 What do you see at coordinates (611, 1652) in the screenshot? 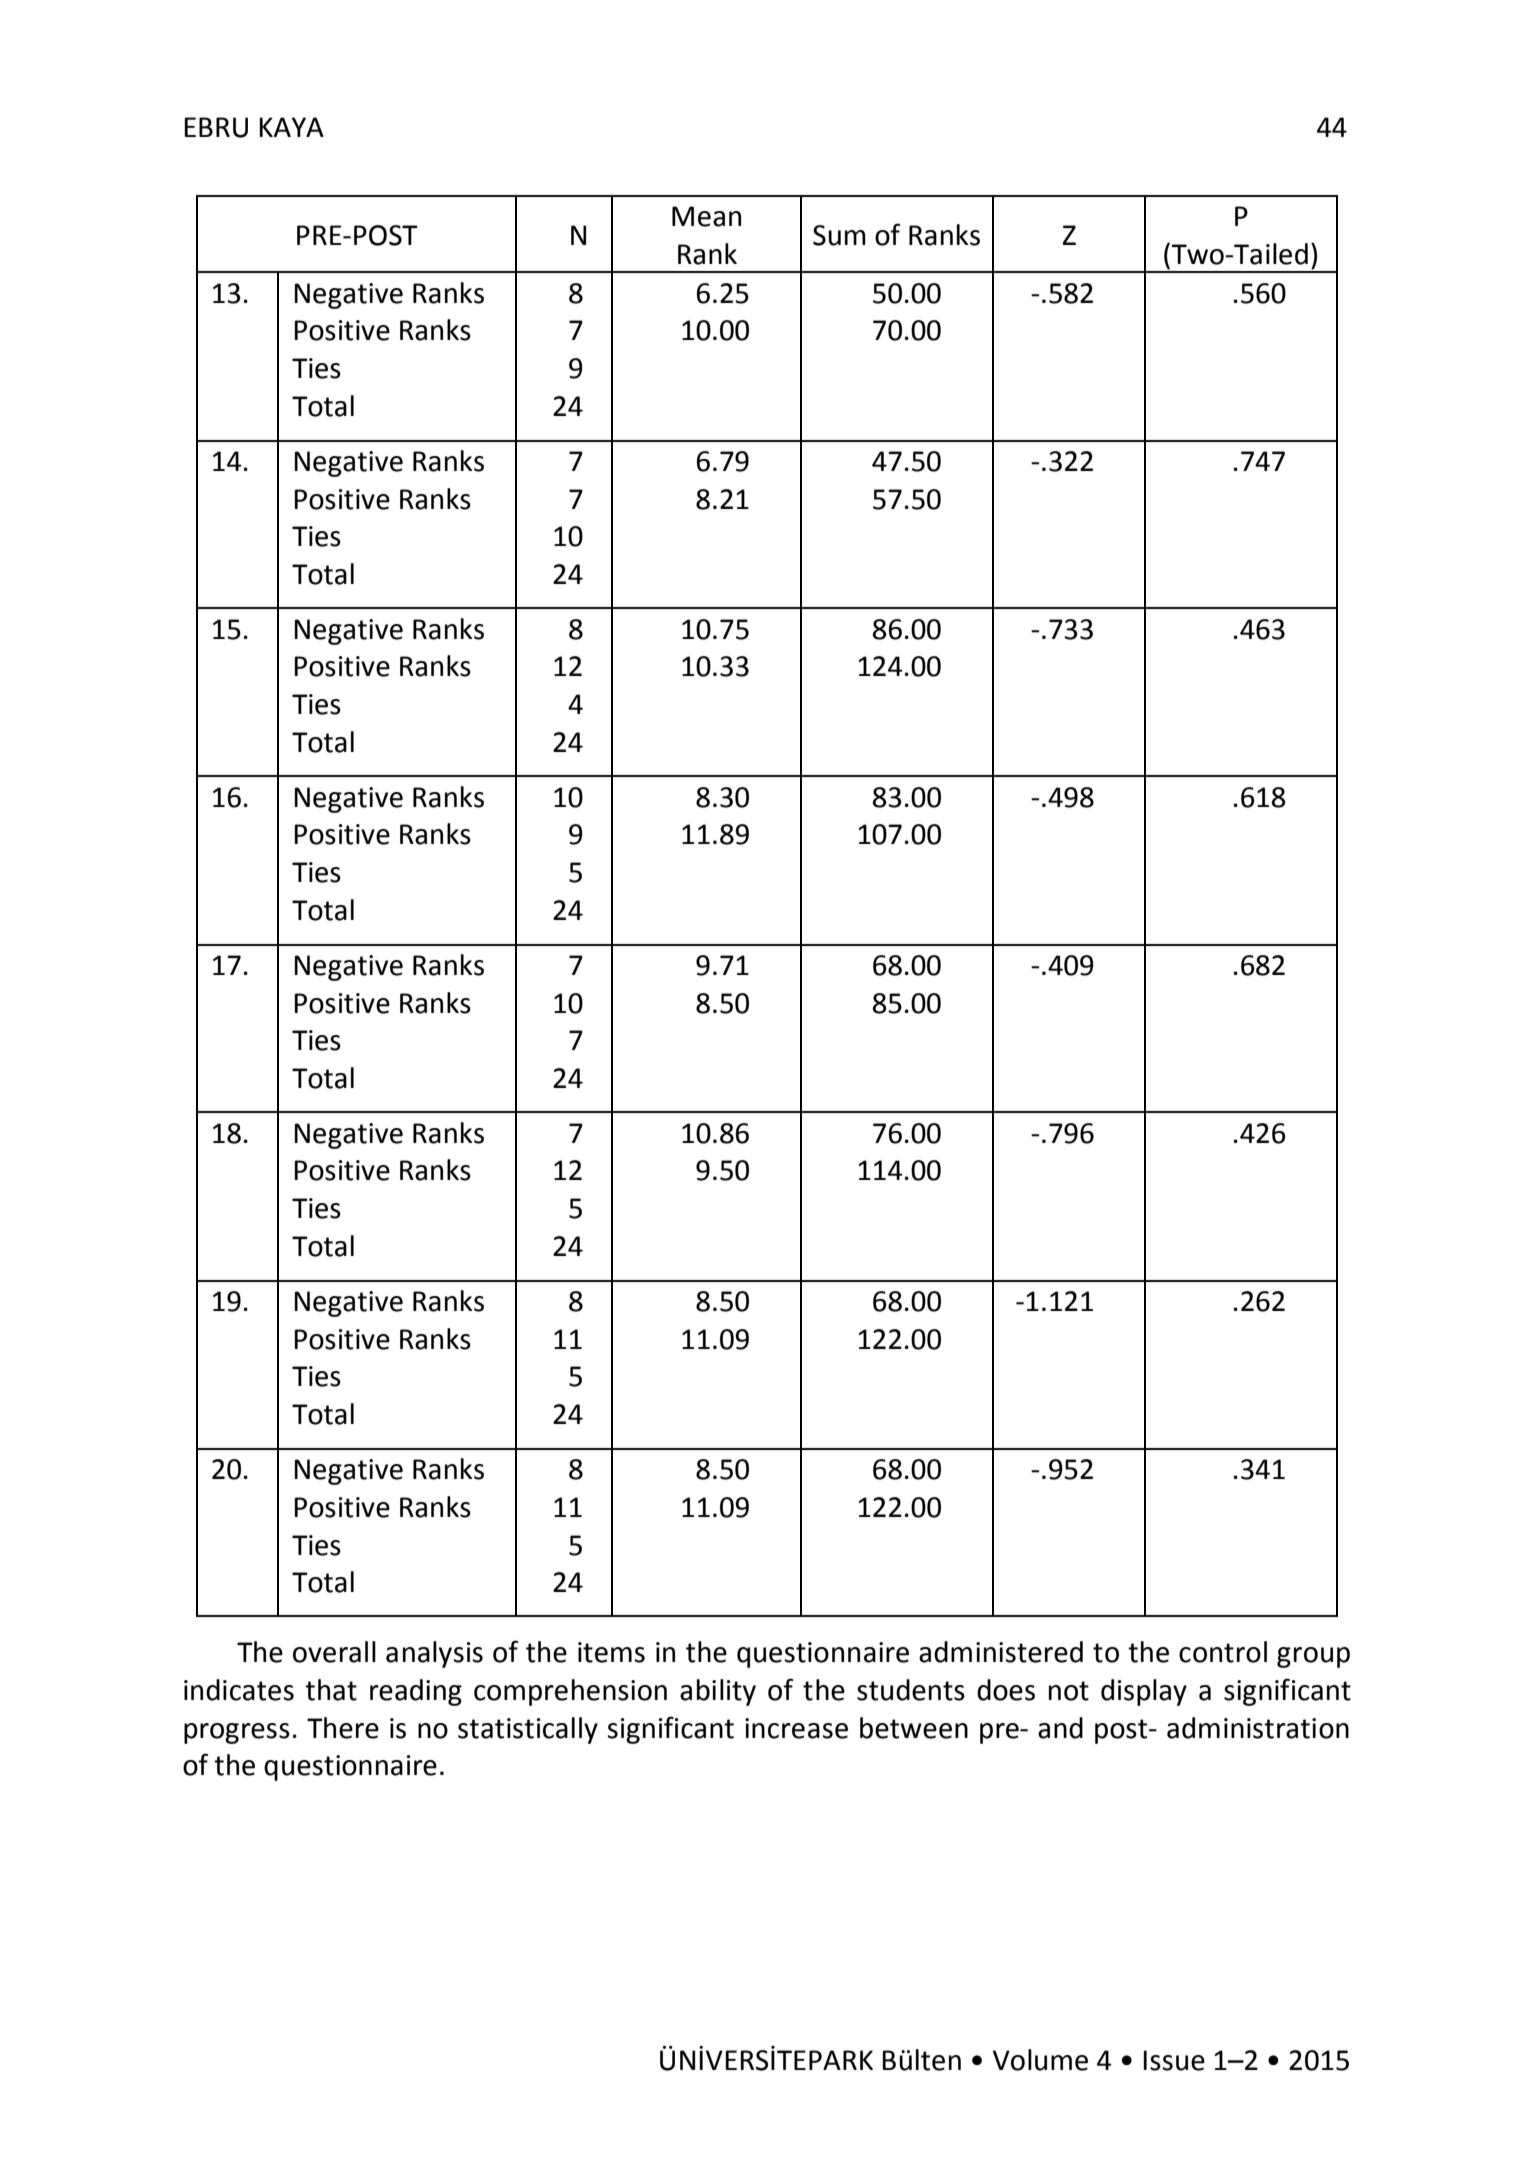
I see `items` at bounding box center [611, 1652].
